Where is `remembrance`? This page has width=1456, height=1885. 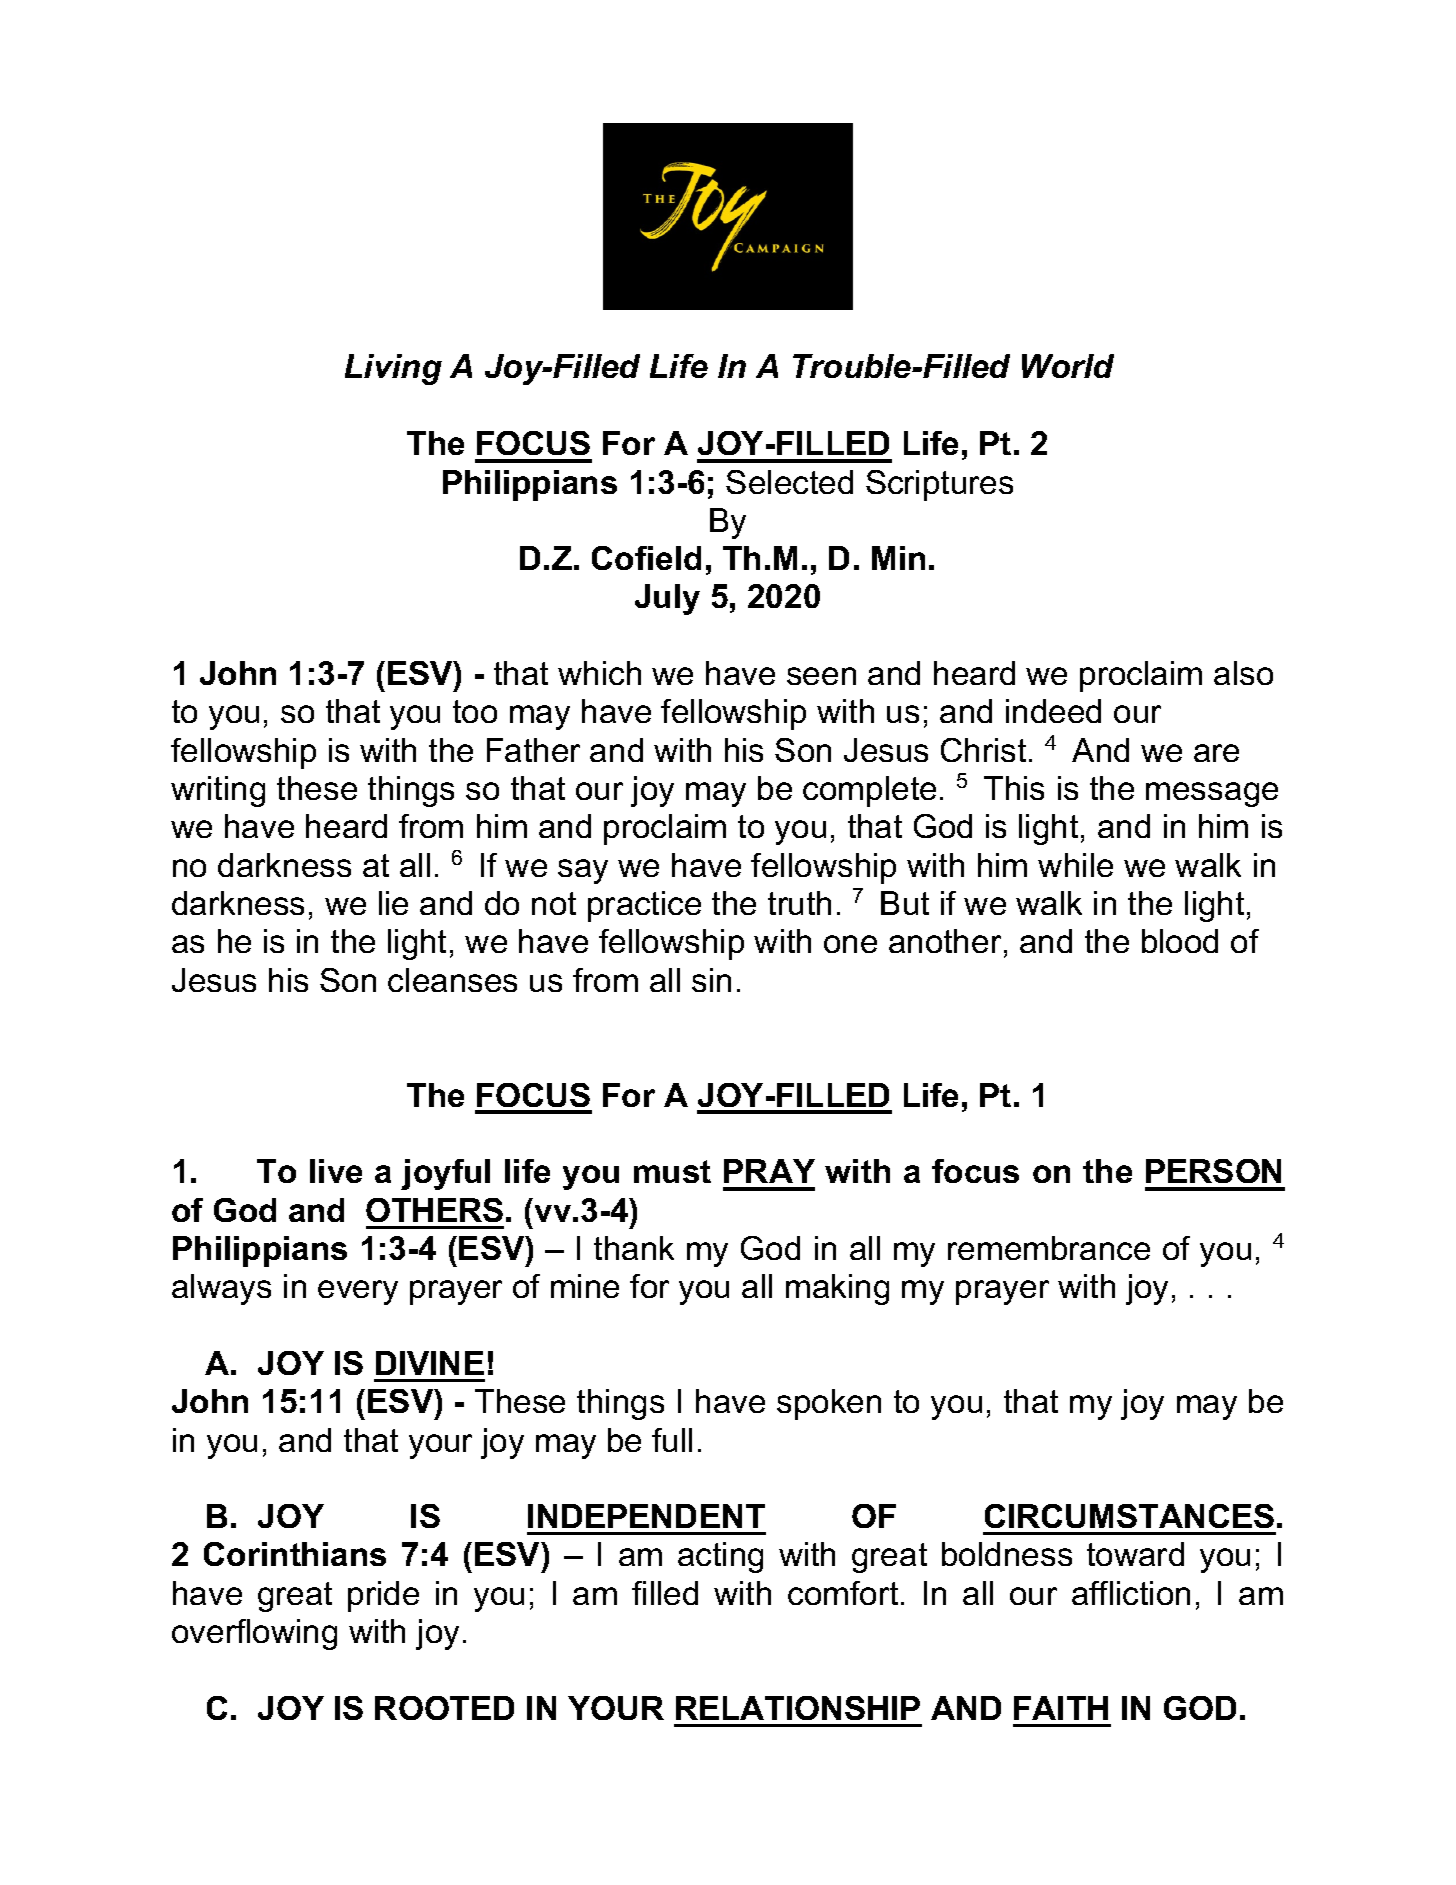
remembrance is located at coordinates (1049, 1248).
